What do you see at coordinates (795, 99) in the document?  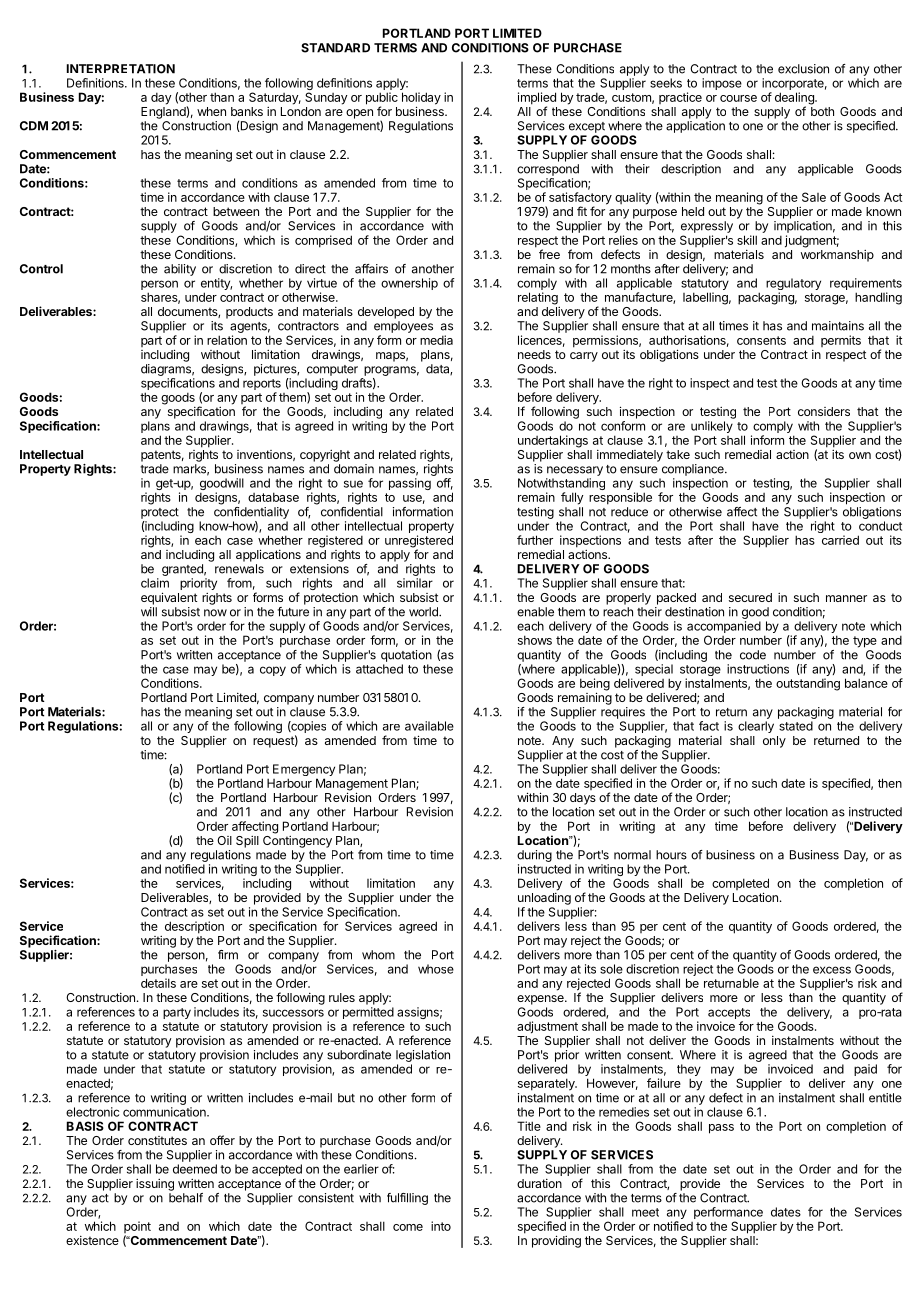 I see `dealing` at bounding box center [795, 99].
